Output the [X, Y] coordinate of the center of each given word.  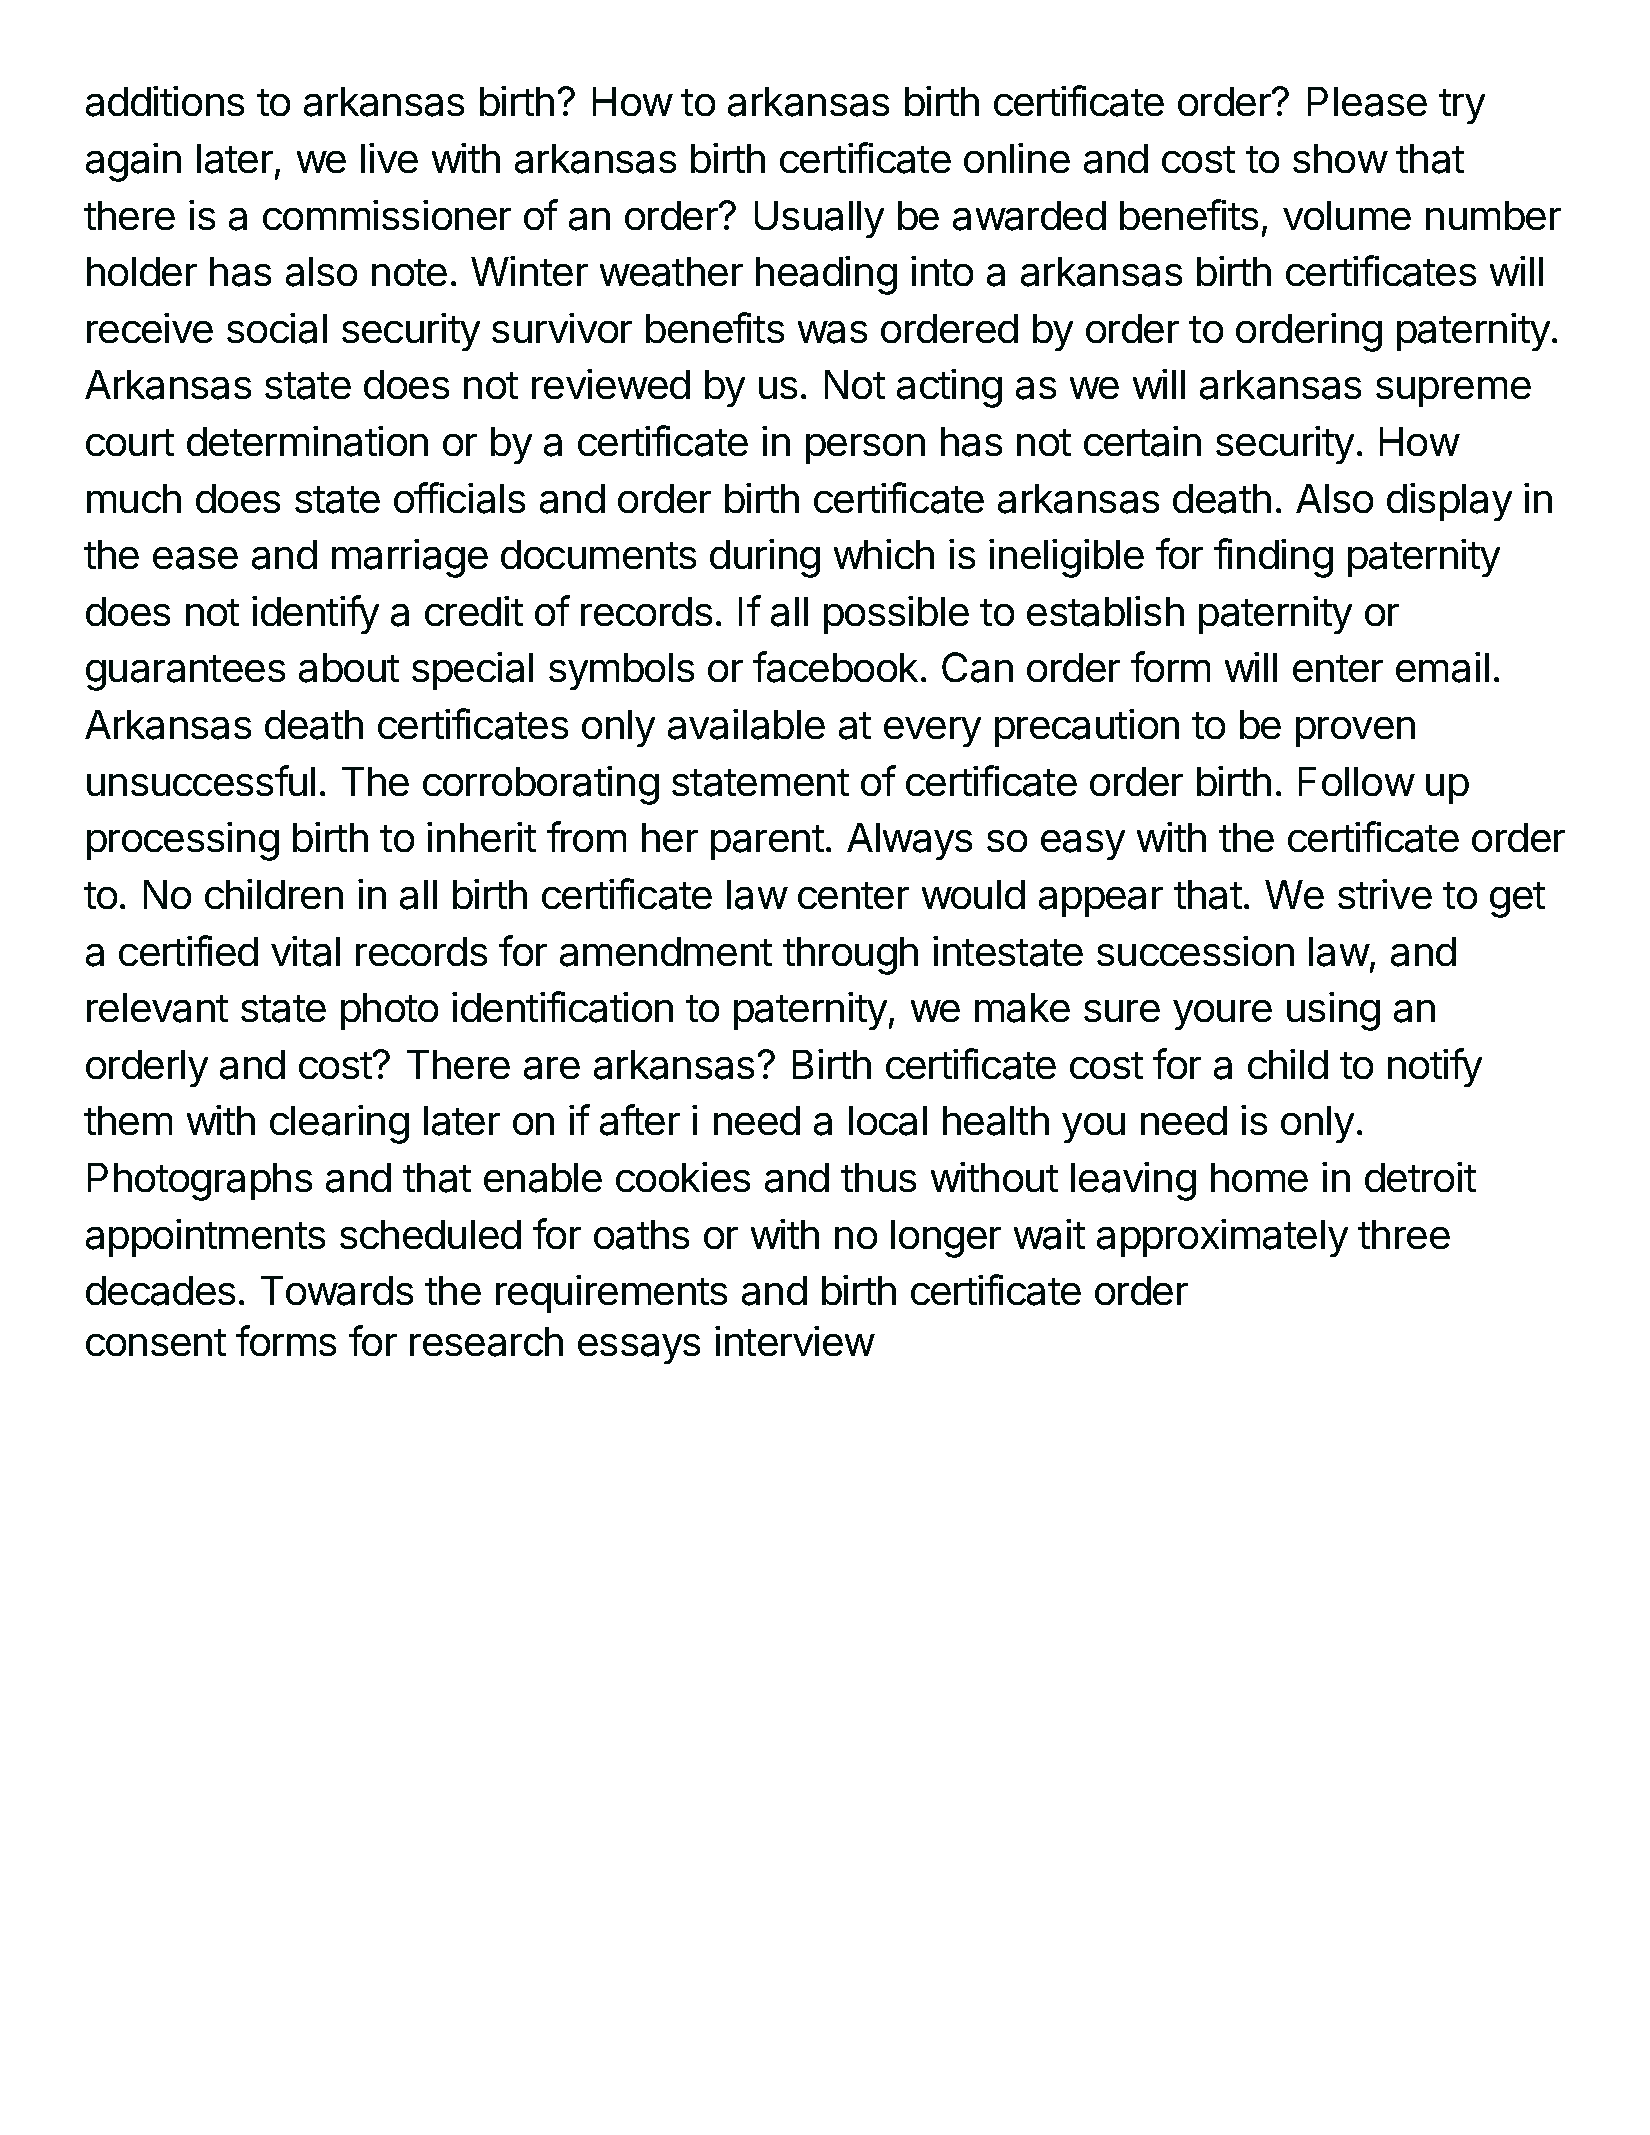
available [746, 724]
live [389, 158]
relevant [157, 1008]
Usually [819, 219]
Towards [337, 1291]
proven [1355, 732]
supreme [1453, 392]
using [1333, 1011]
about [349, 668]
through [850, 956]
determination [307, 441]
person [865, 449]
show [1340, 158]
